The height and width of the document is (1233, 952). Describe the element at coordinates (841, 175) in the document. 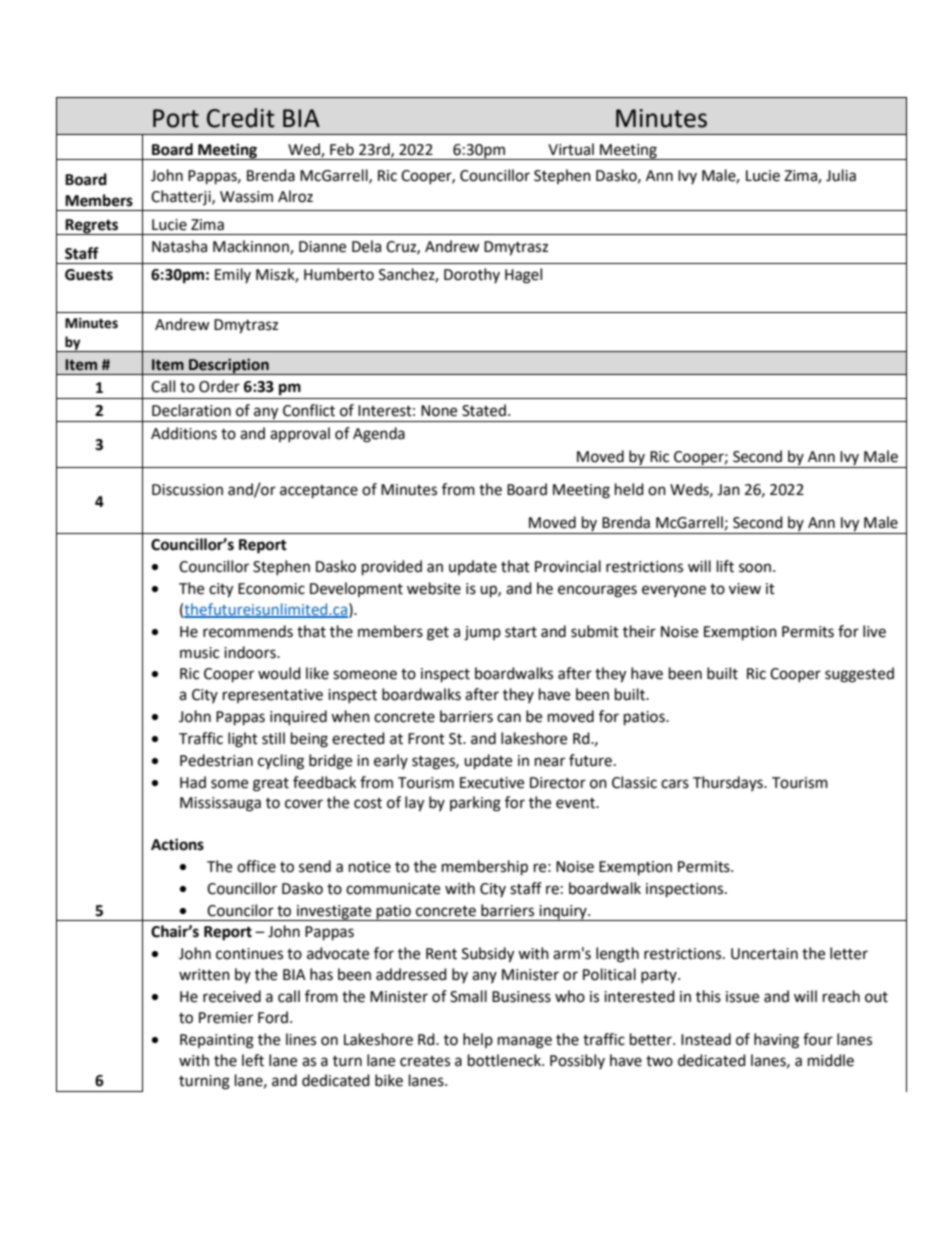

I see `Julia` at that location.
